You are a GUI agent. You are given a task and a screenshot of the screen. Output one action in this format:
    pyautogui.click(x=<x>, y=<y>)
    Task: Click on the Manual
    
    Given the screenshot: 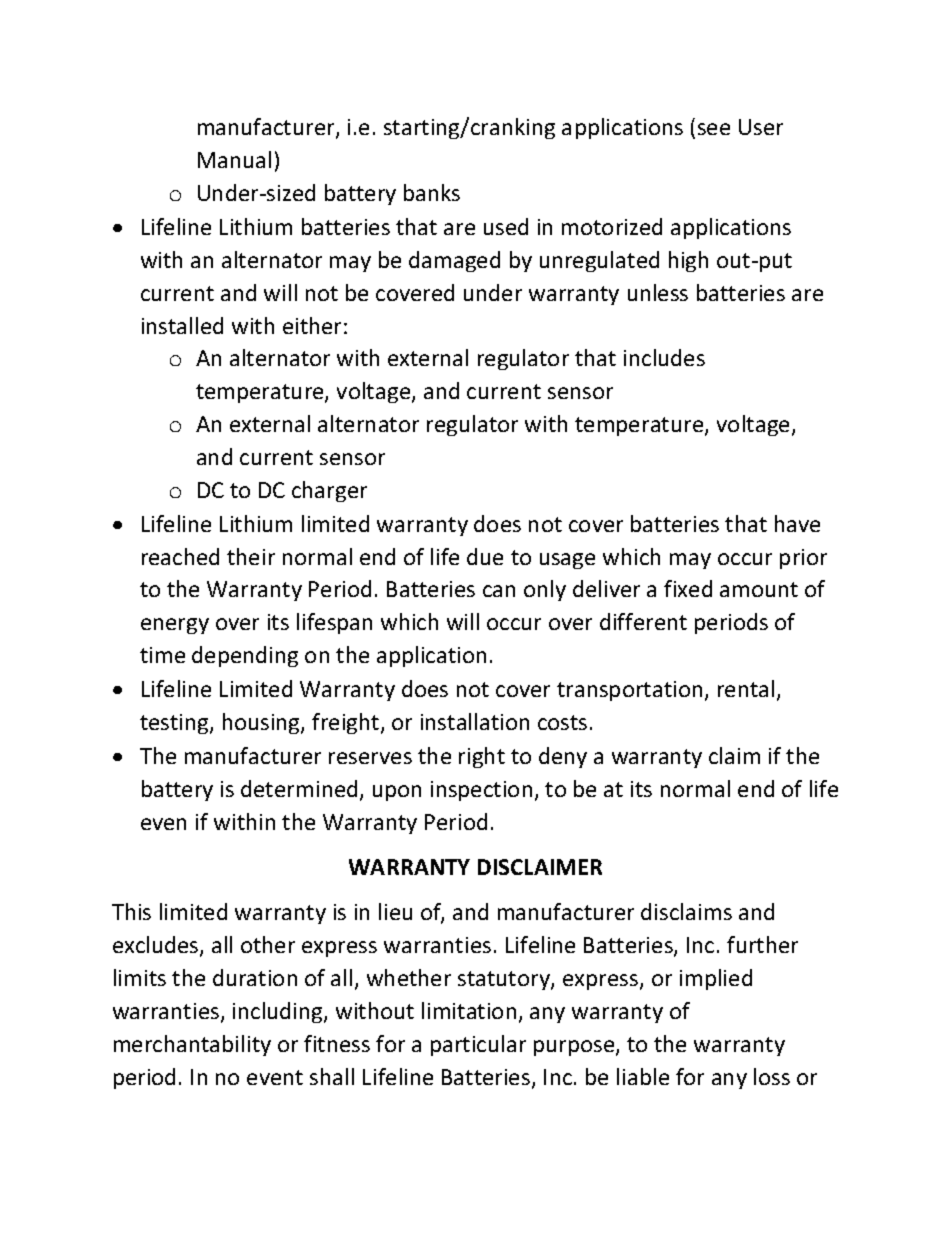 What is the action you would take?
    pyautogui.click(x=234, y=159)
